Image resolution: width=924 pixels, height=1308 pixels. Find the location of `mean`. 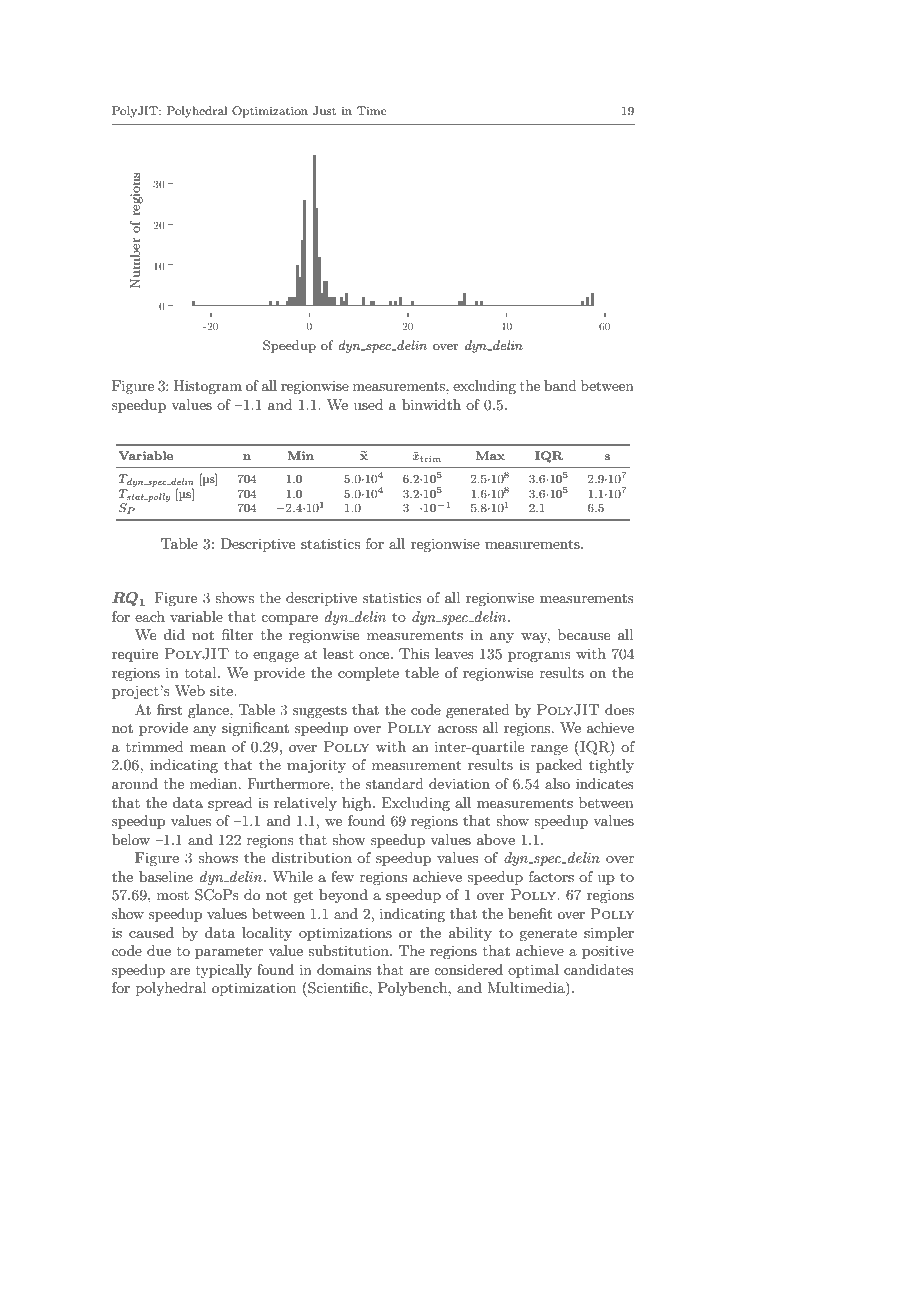

mean is located at coordinates (208, 748).
